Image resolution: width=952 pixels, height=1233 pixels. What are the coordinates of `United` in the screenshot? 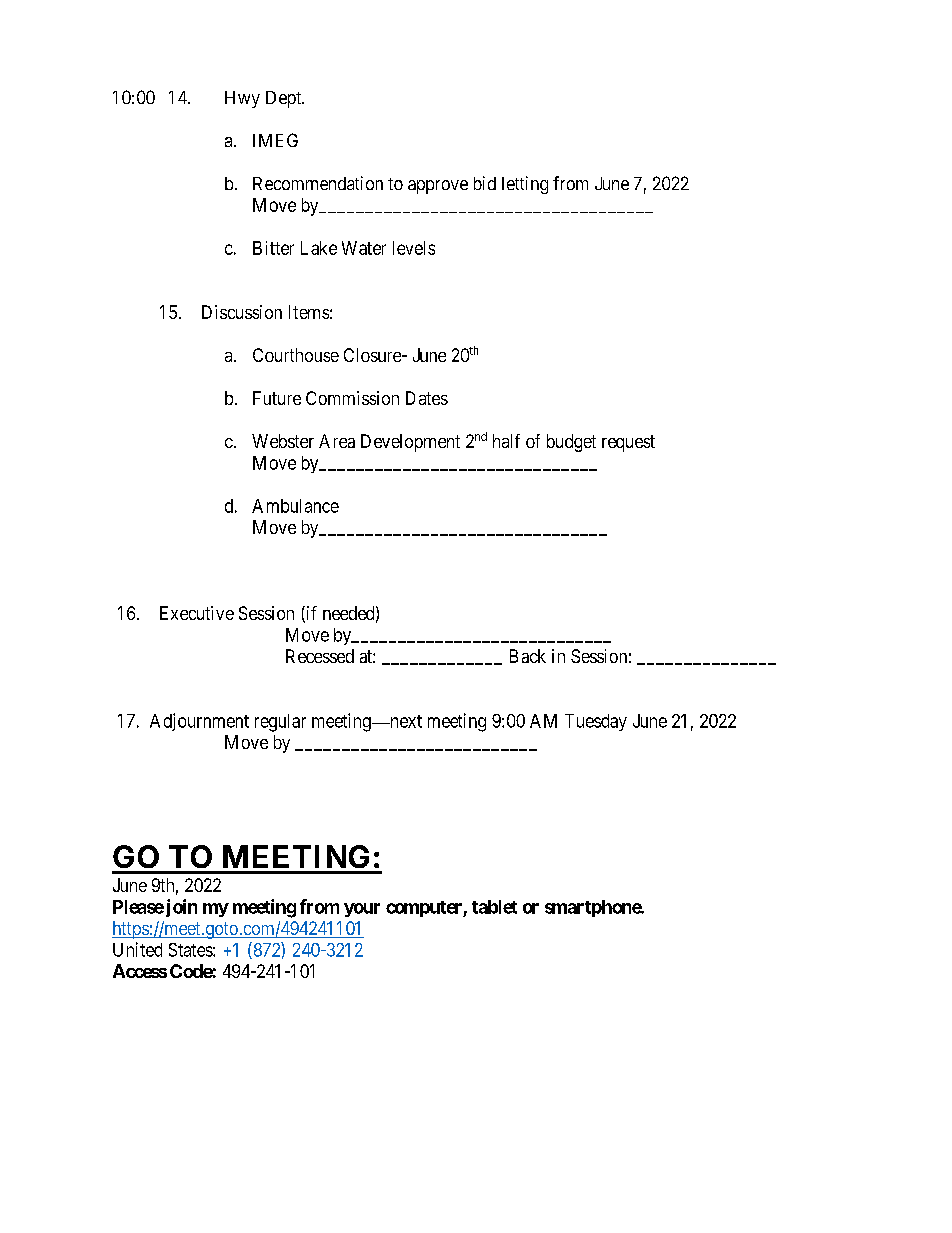 It's located at (137, 949).
